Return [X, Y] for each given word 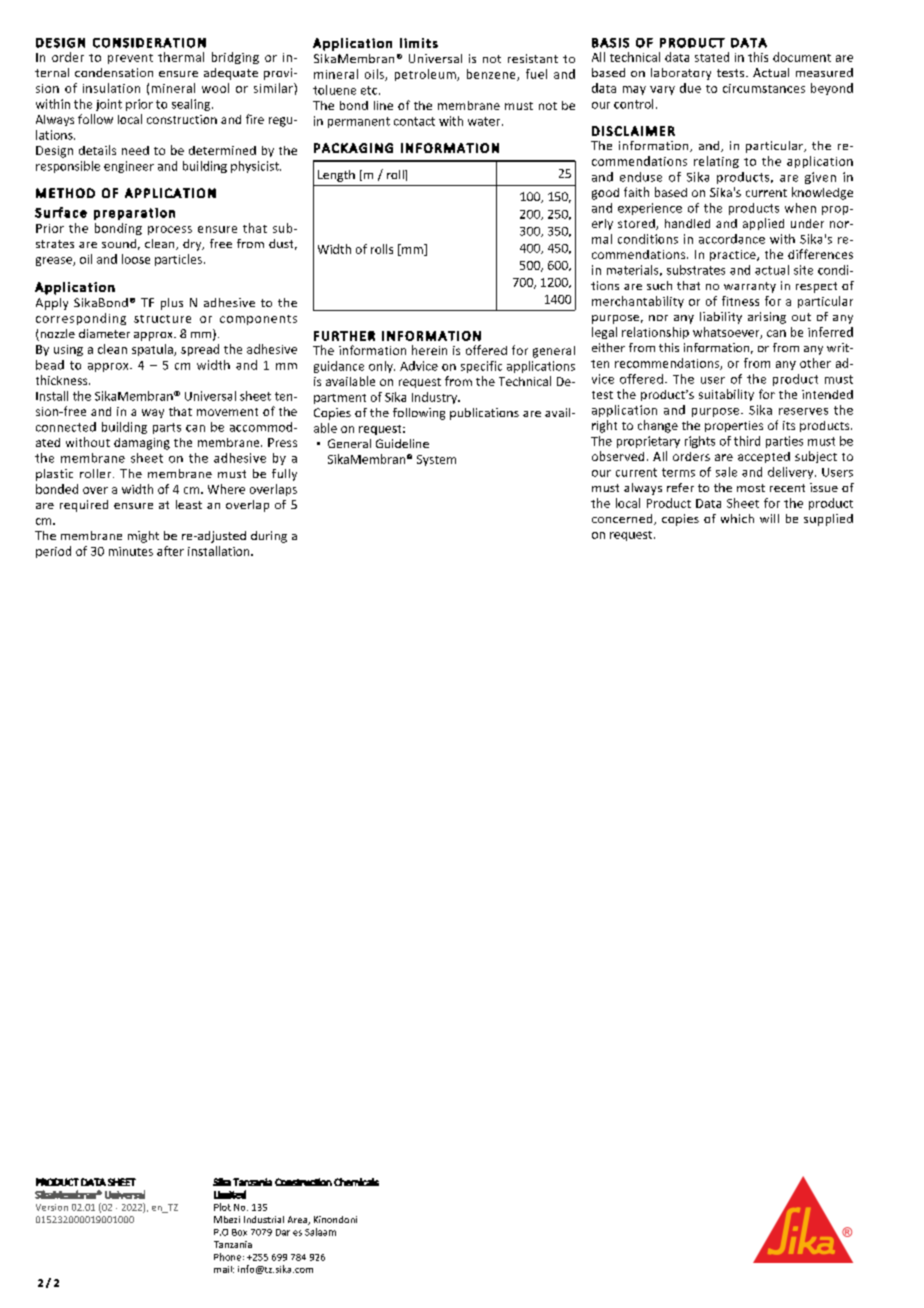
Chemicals [356, 1182]
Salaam [320, 1232]
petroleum [426, 75]
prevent [130, 59]
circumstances [764, 88]
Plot [222, 1207]
